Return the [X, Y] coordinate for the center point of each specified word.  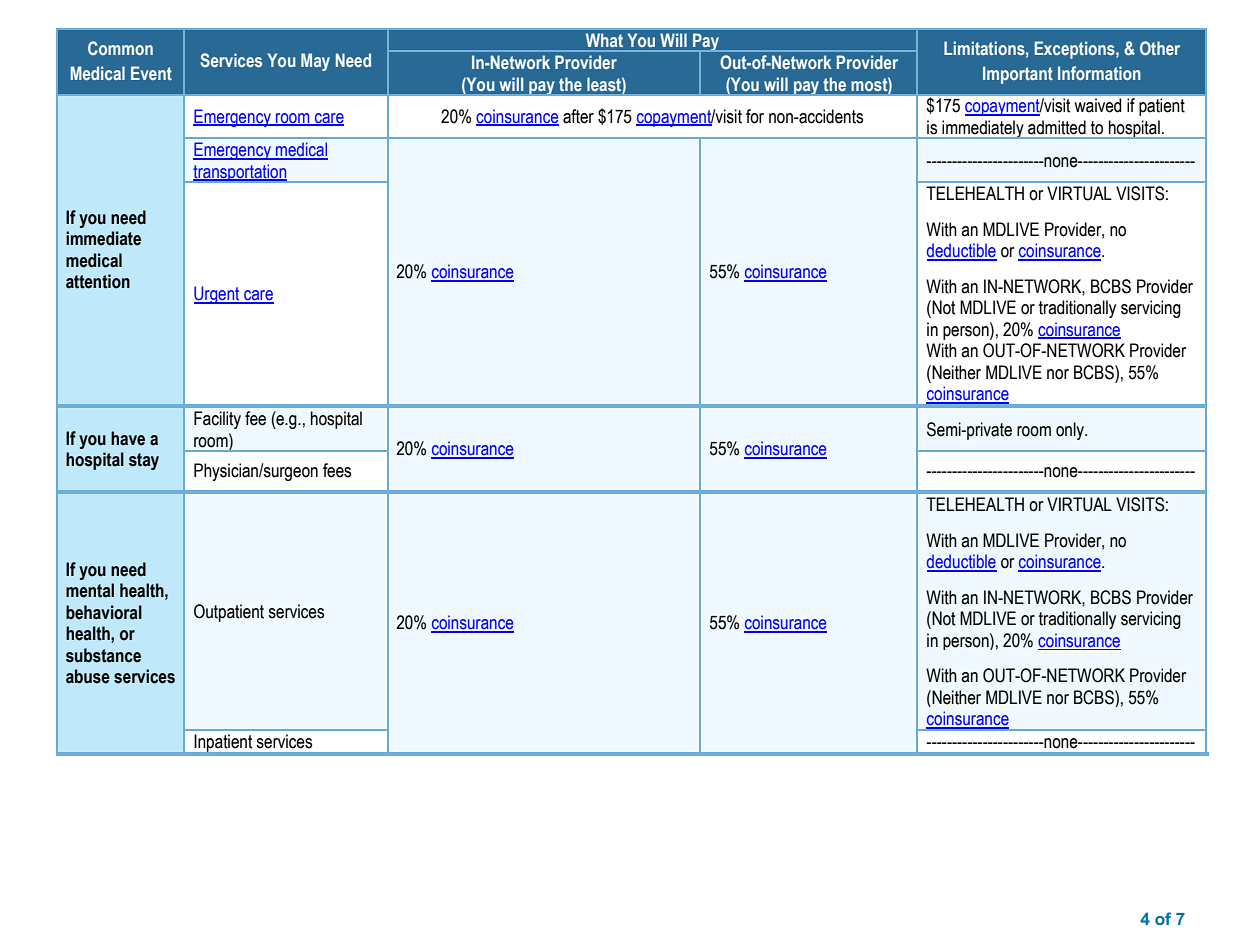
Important [1018, 75]
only [1071, 431]
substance [103, 655]
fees [337, 470]
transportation [240, 173]
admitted [1057, 127]
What [604, 40]
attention [98, 281]
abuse [88, 676]
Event [151, 73]
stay [144, 461]
